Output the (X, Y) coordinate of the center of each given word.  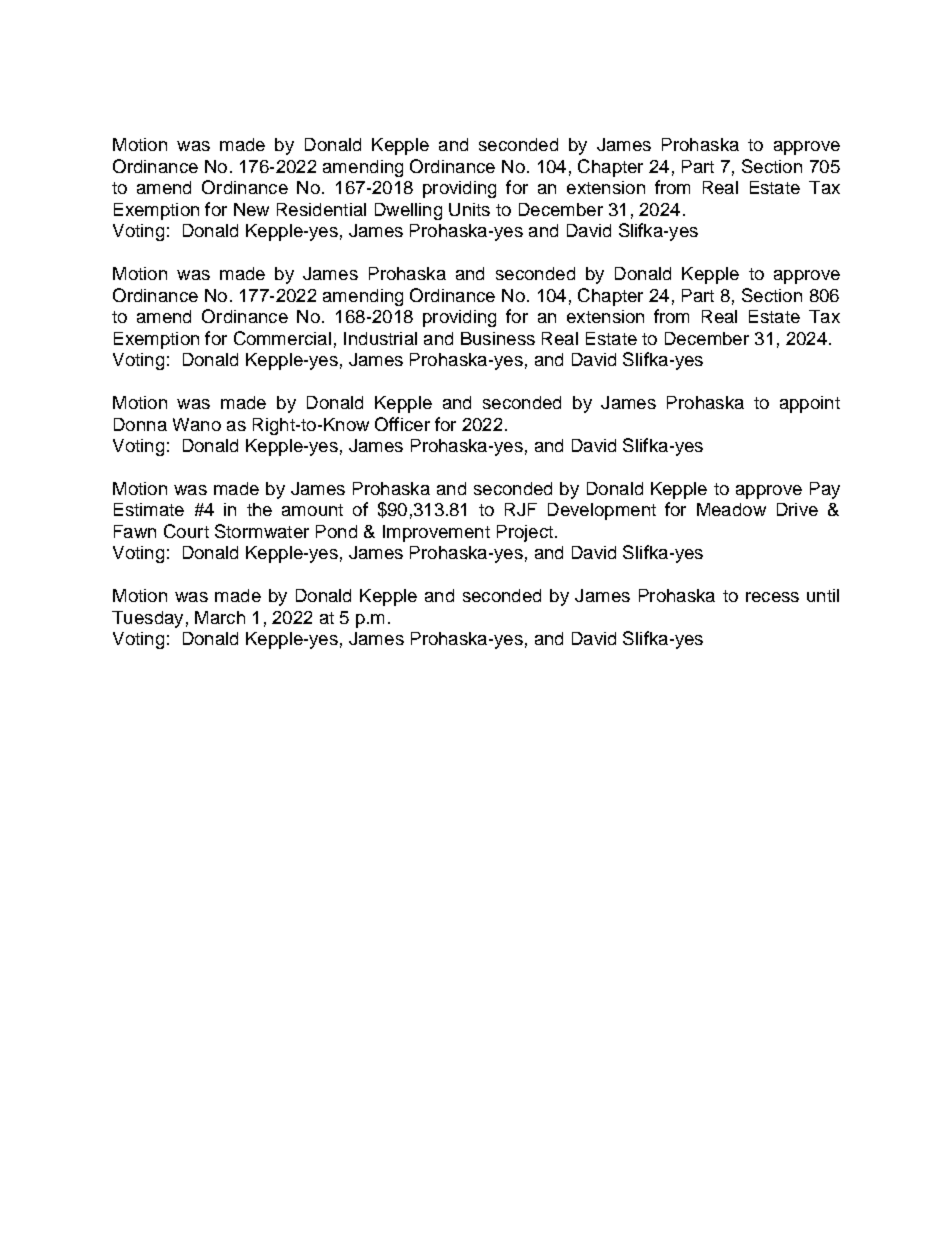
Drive (797, 509)
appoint (810, 404)
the (259, 509)
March (220, 617)
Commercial (282, 338)
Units (469, 209)
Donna (140, 424)
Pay (825, 490)
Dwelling (408, 211)
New (251, 209)
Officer (402, 424)
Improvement (436, 533)
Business (498, 338)
